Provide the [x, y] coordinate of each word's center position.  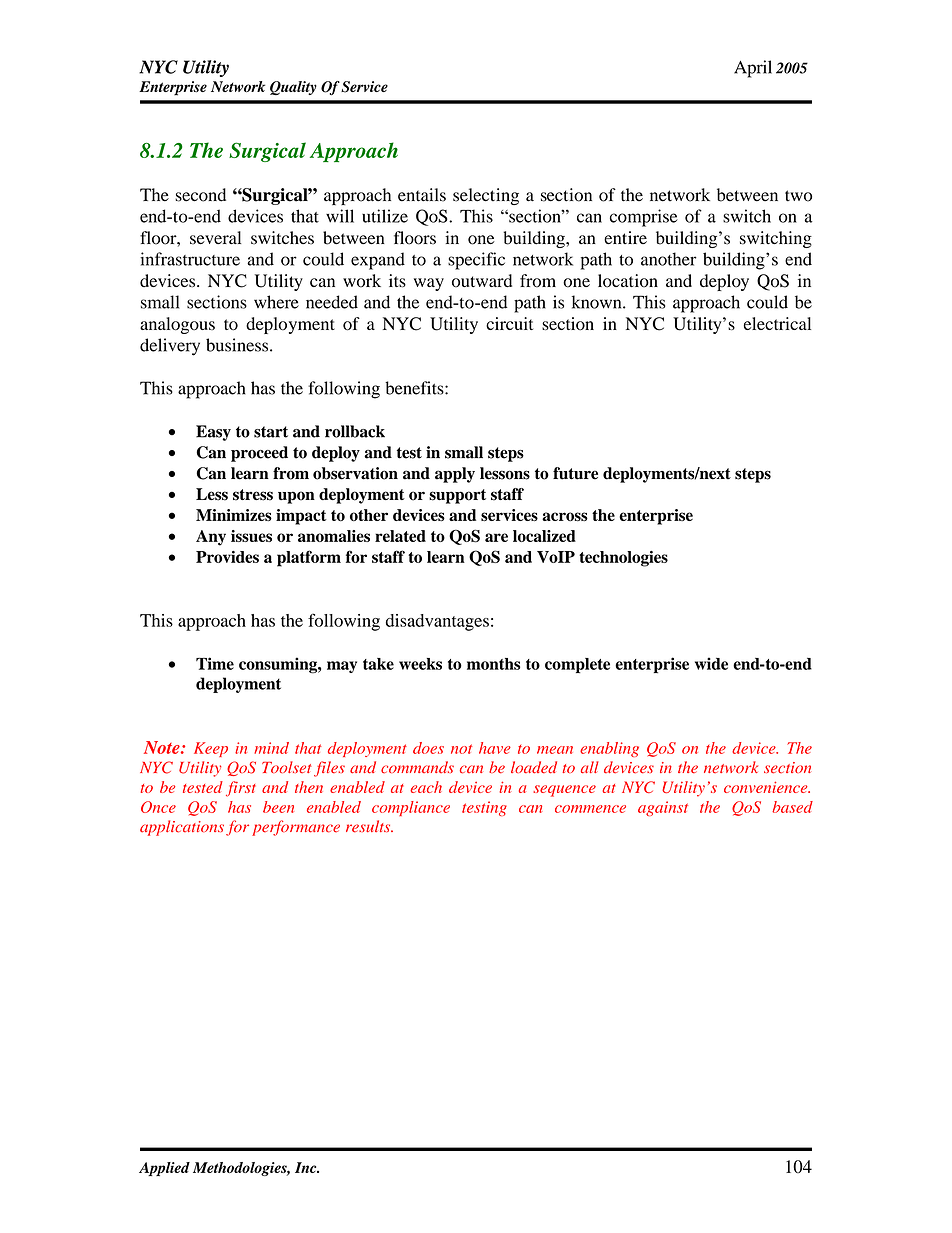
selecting [486, 196]
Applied [164, 1169]
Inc [307, 1167]
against [663, 808]
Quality [293, 88]
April [753, 69]
